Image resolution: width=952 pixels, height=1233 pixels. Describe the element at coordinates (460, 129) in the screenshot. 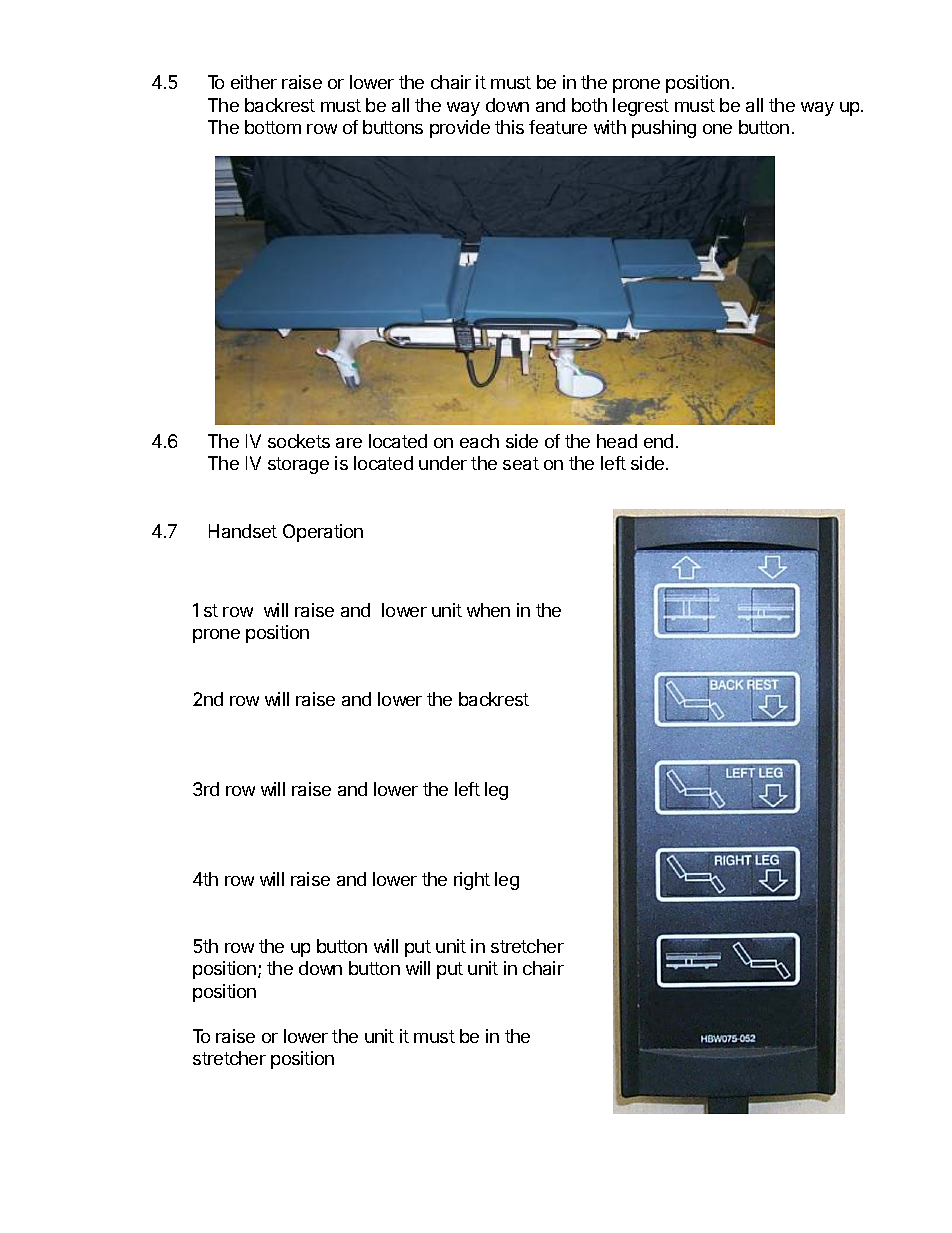

I see `provide` at that location.
